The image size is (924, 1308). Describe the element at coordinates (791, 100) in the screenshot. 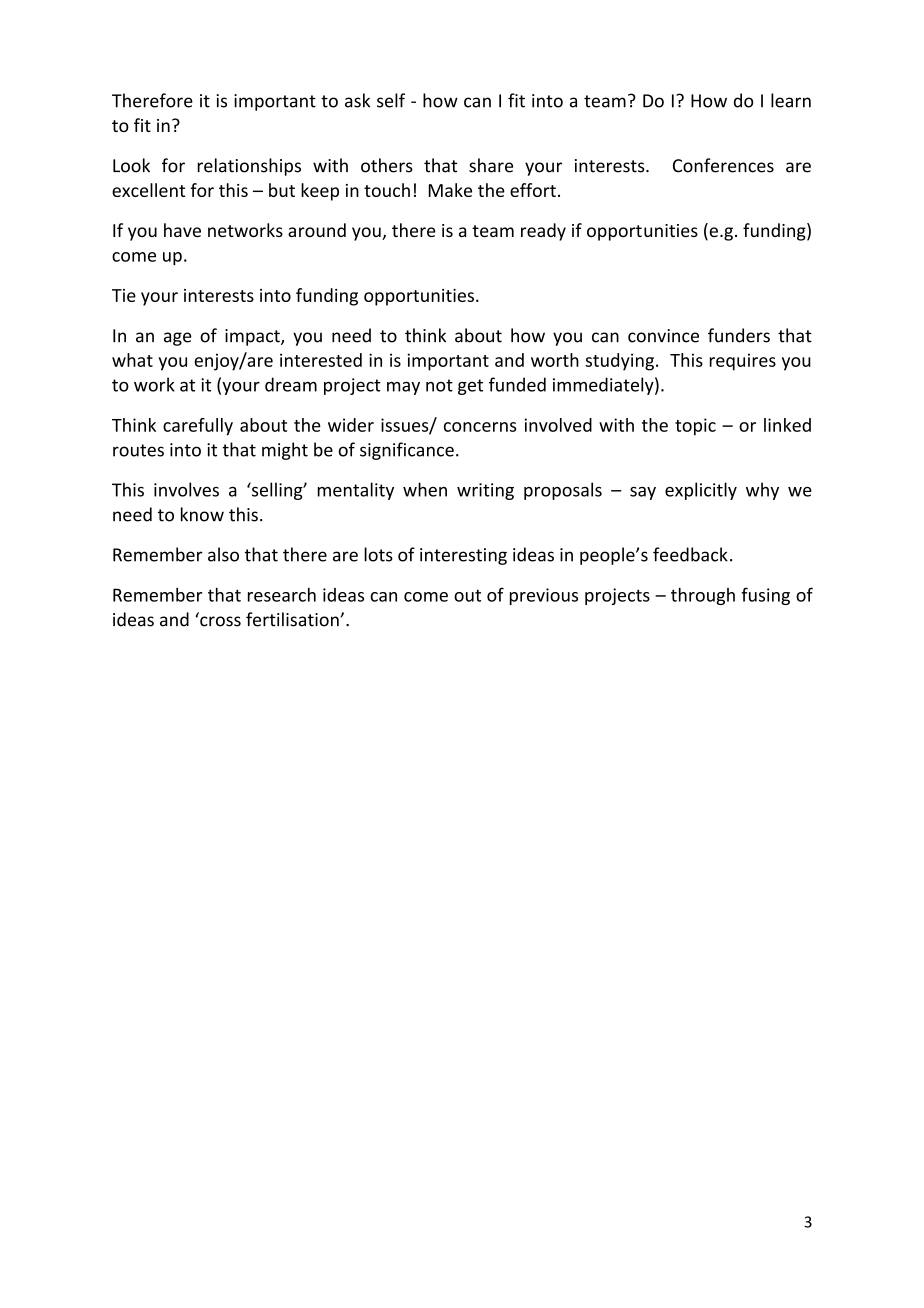

I see `learn` at that location.
